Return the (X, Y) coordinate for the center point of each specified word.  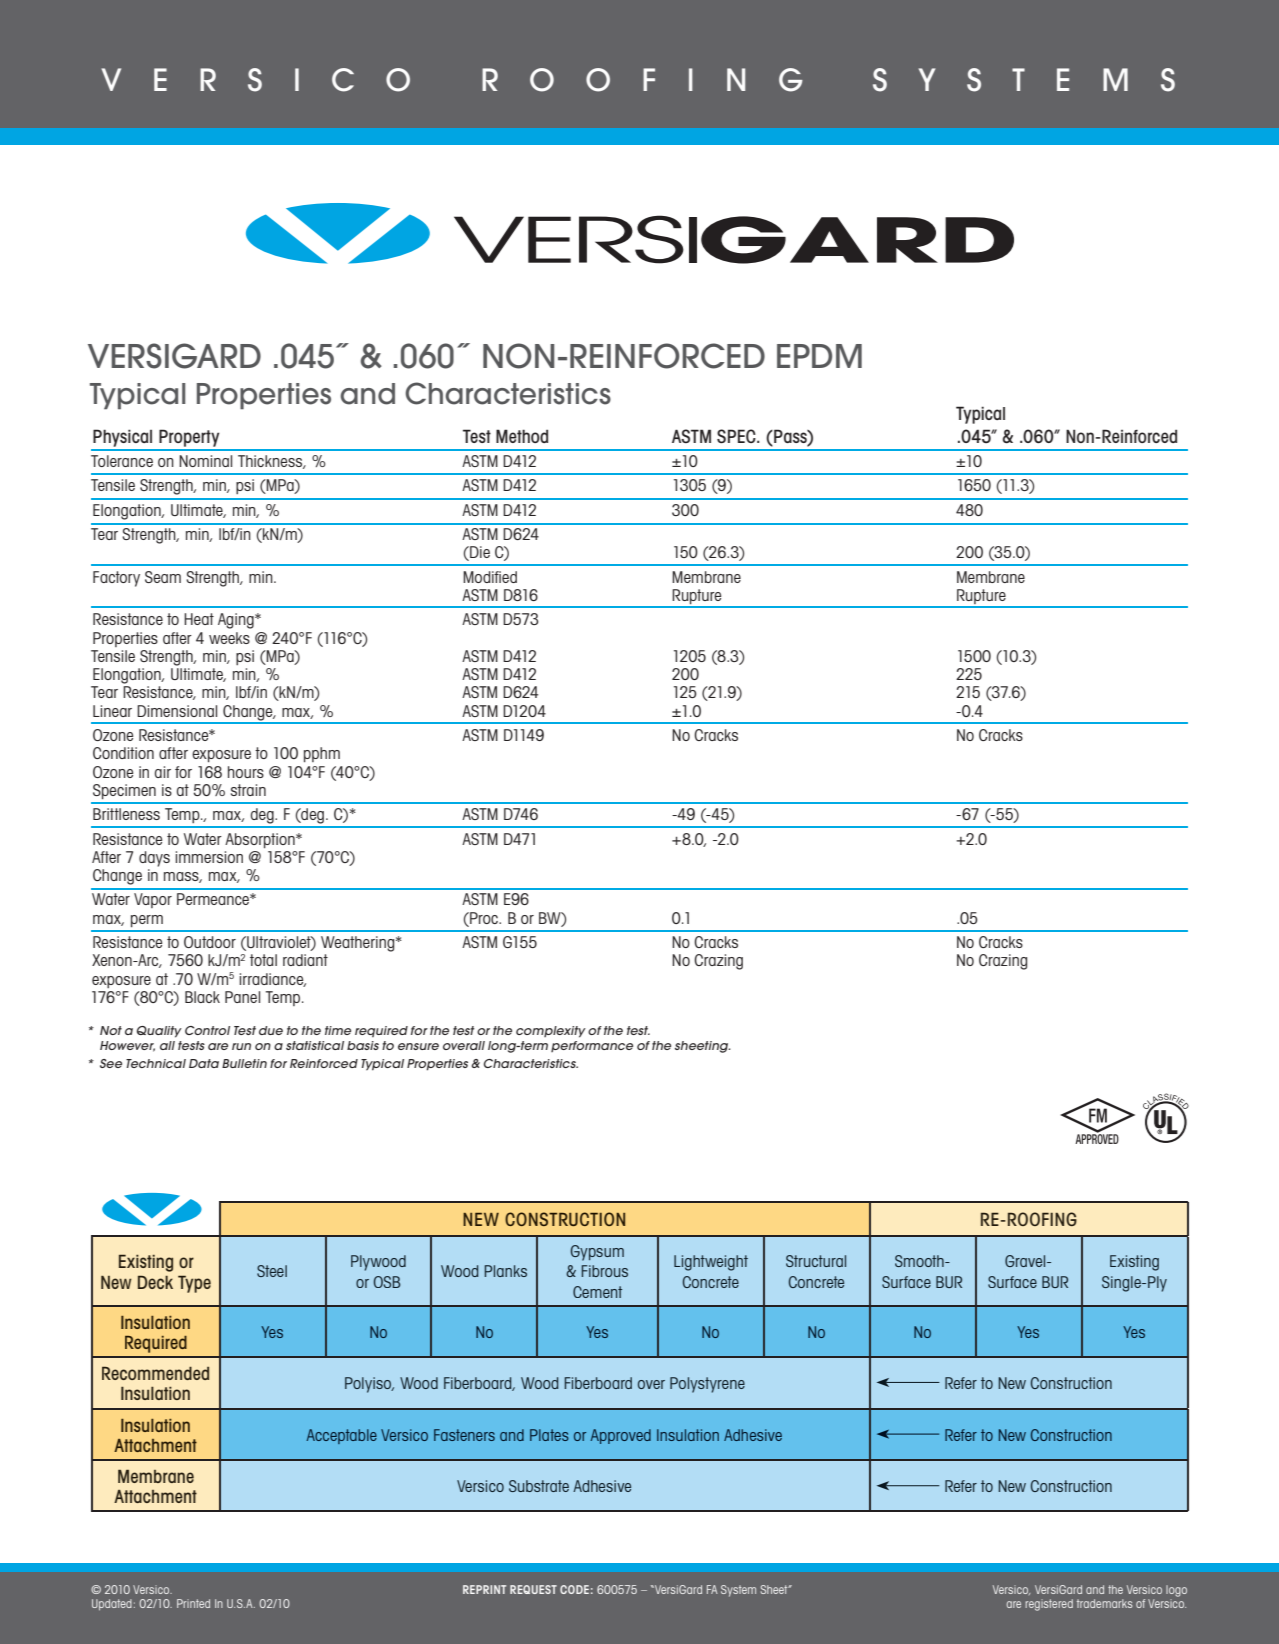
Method (522, 436)
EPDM (819, 356)
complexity (551, 1032)
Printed (193, 1603)
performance (592, 1046)
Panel (242, 997)
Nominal (205, 461)
